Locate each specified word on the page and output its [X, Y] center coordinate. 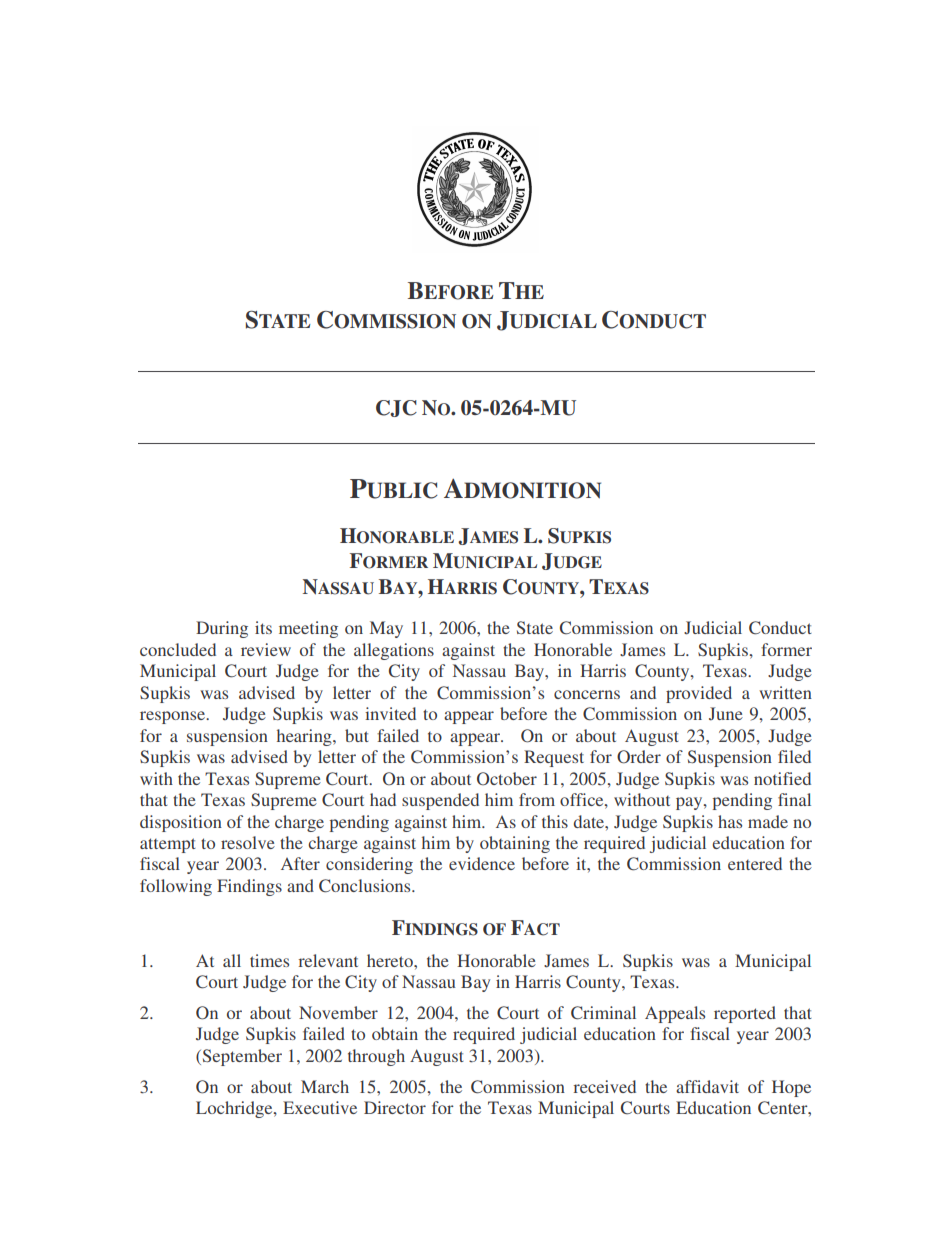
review [266, 649]
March [325, 1086]
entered [755, 863]
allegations [394, 651]
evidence [482, 863]
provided [699, 694]
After [300, 863]
